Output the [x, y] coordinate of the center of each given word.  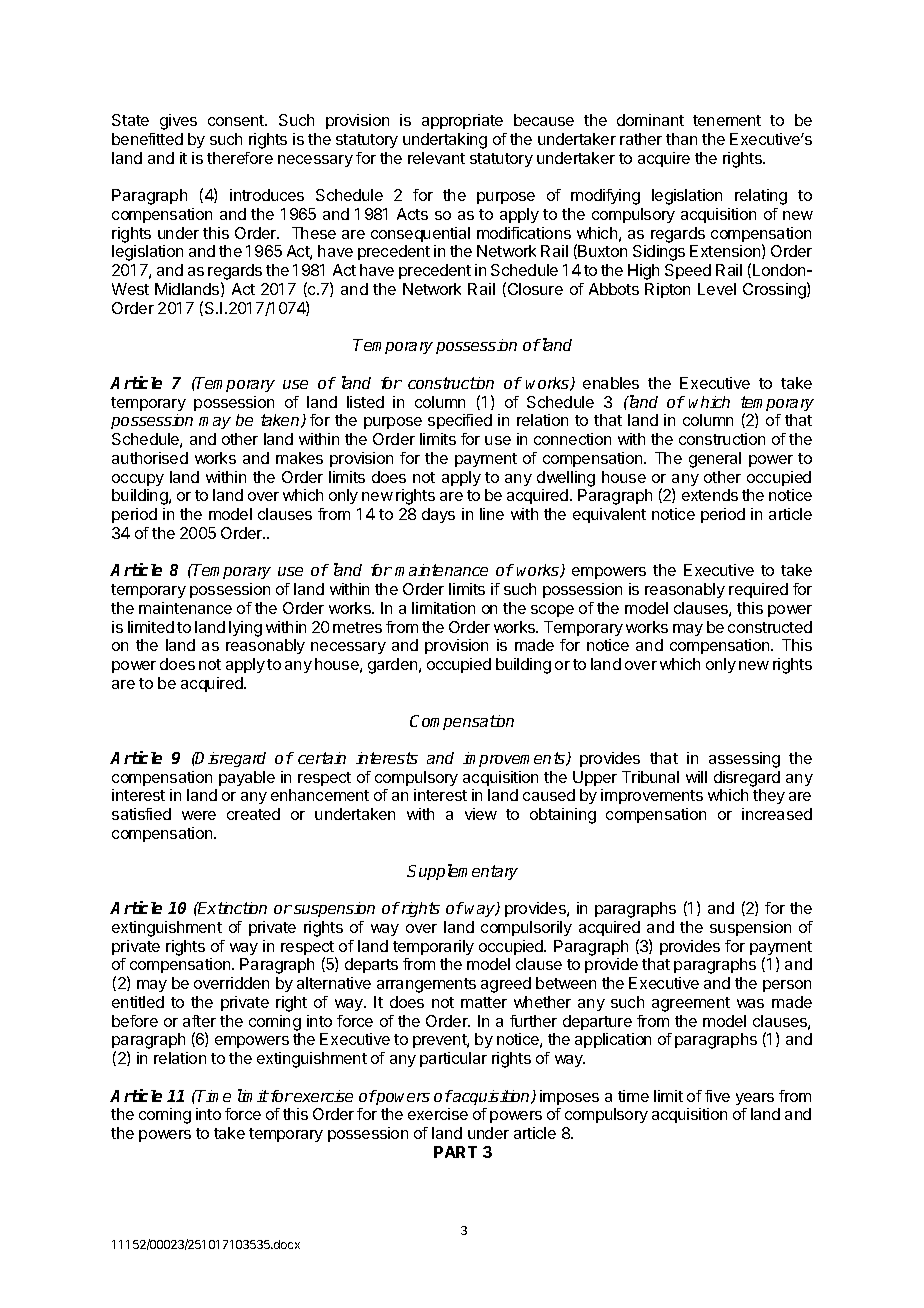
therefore [240, 158]
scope [552, 611]
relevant [436, 158]
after [199, 1021]
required [758, 590]
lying [245, 629]
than [681, 139]
